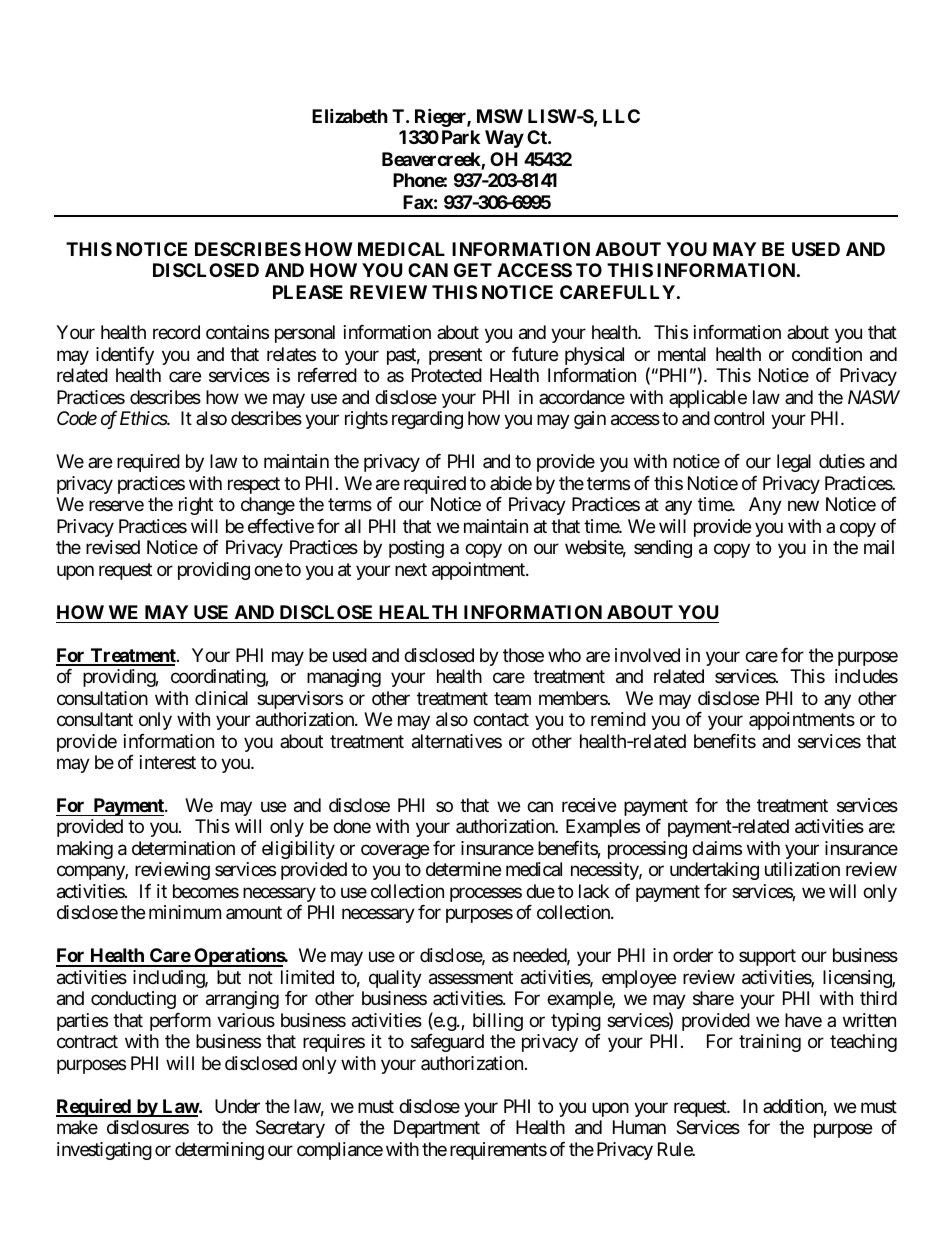 The width and height of the document is (952, 1233). I want to click on who, so click(564, 655).
